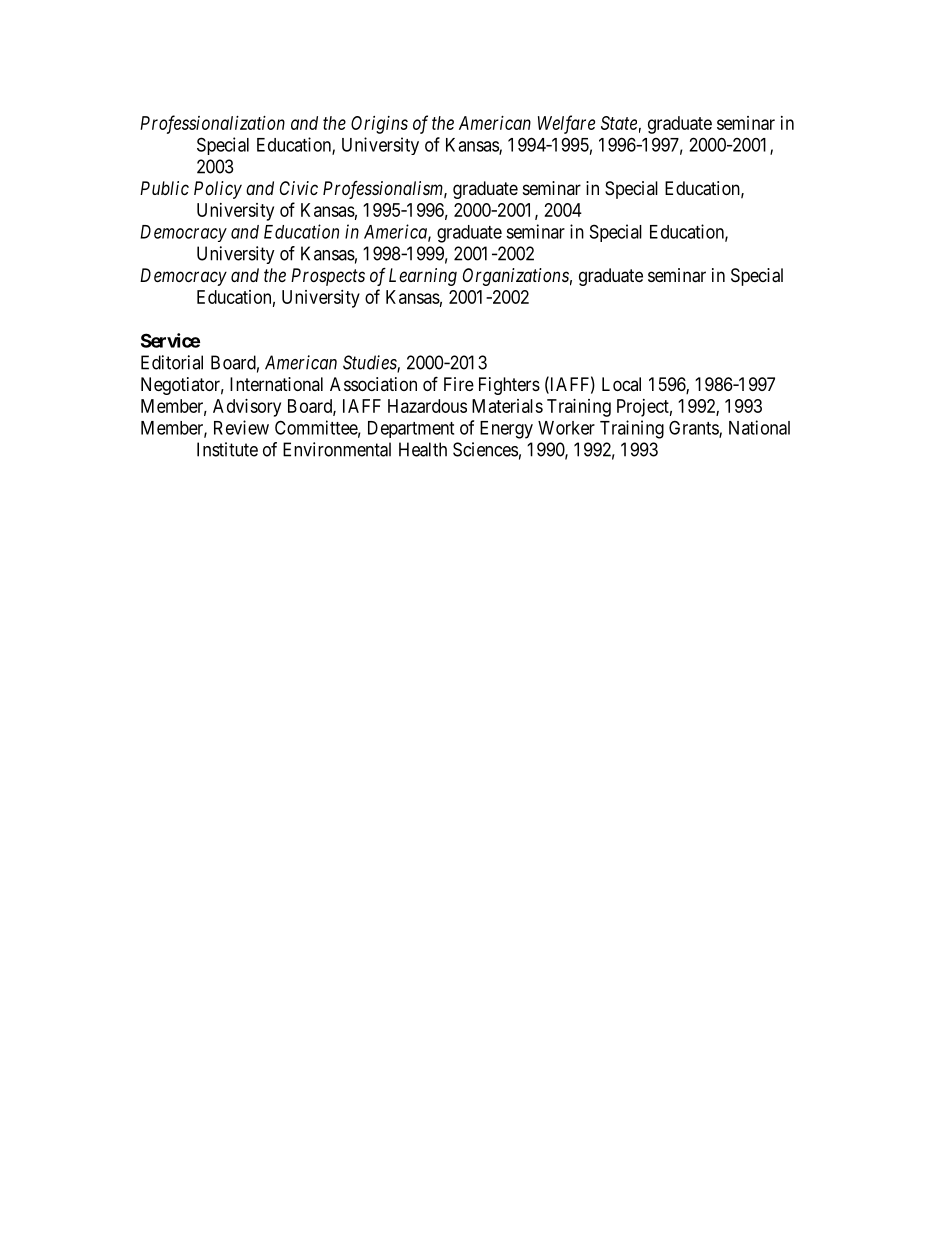 This screenshot has width=952, height=1233. What do you see at coordinates (423, 277) in the screenshot?
I see `Learning` at bounding box center [423, 277].
